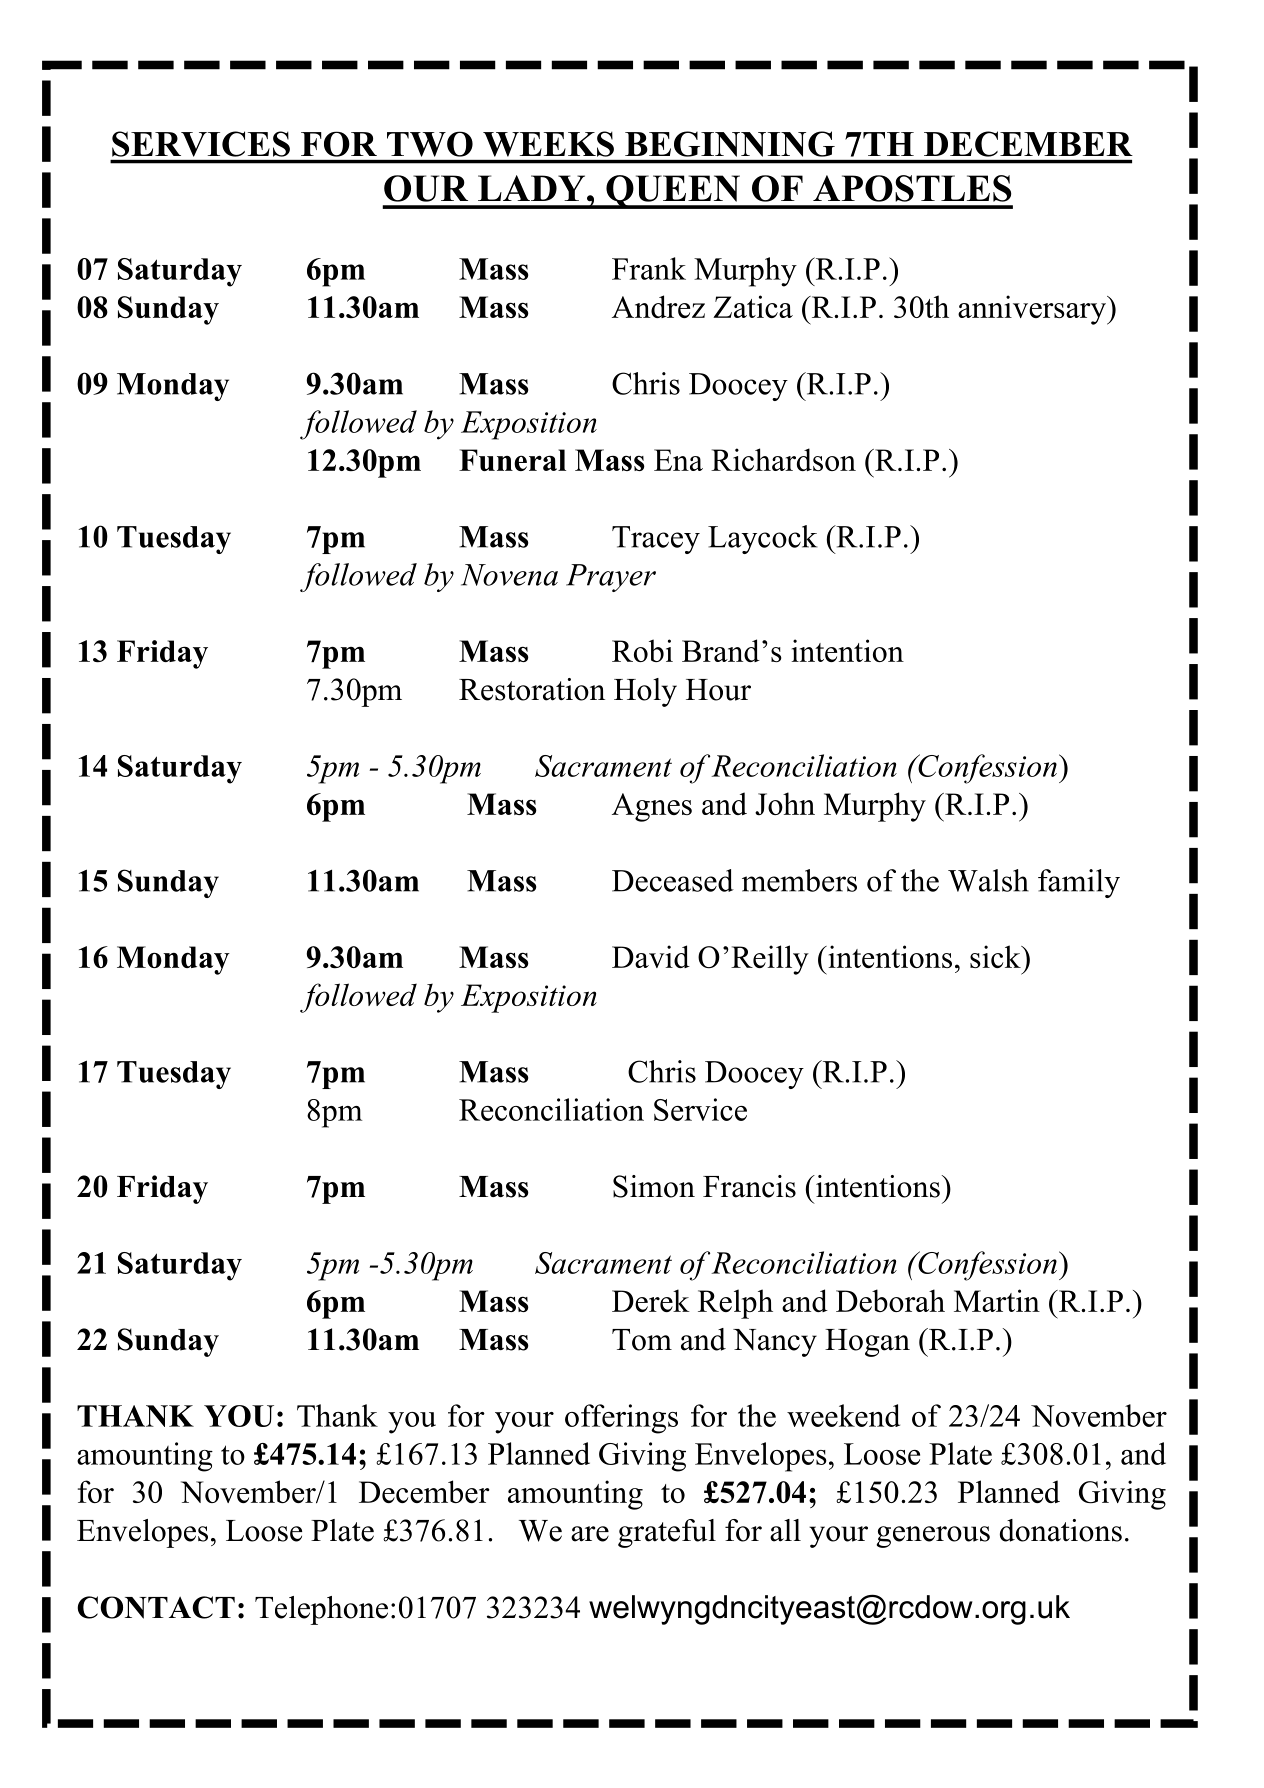  Describe the element at coordinates (933, 1537) in the screenshot. I see `generous` at that location.
